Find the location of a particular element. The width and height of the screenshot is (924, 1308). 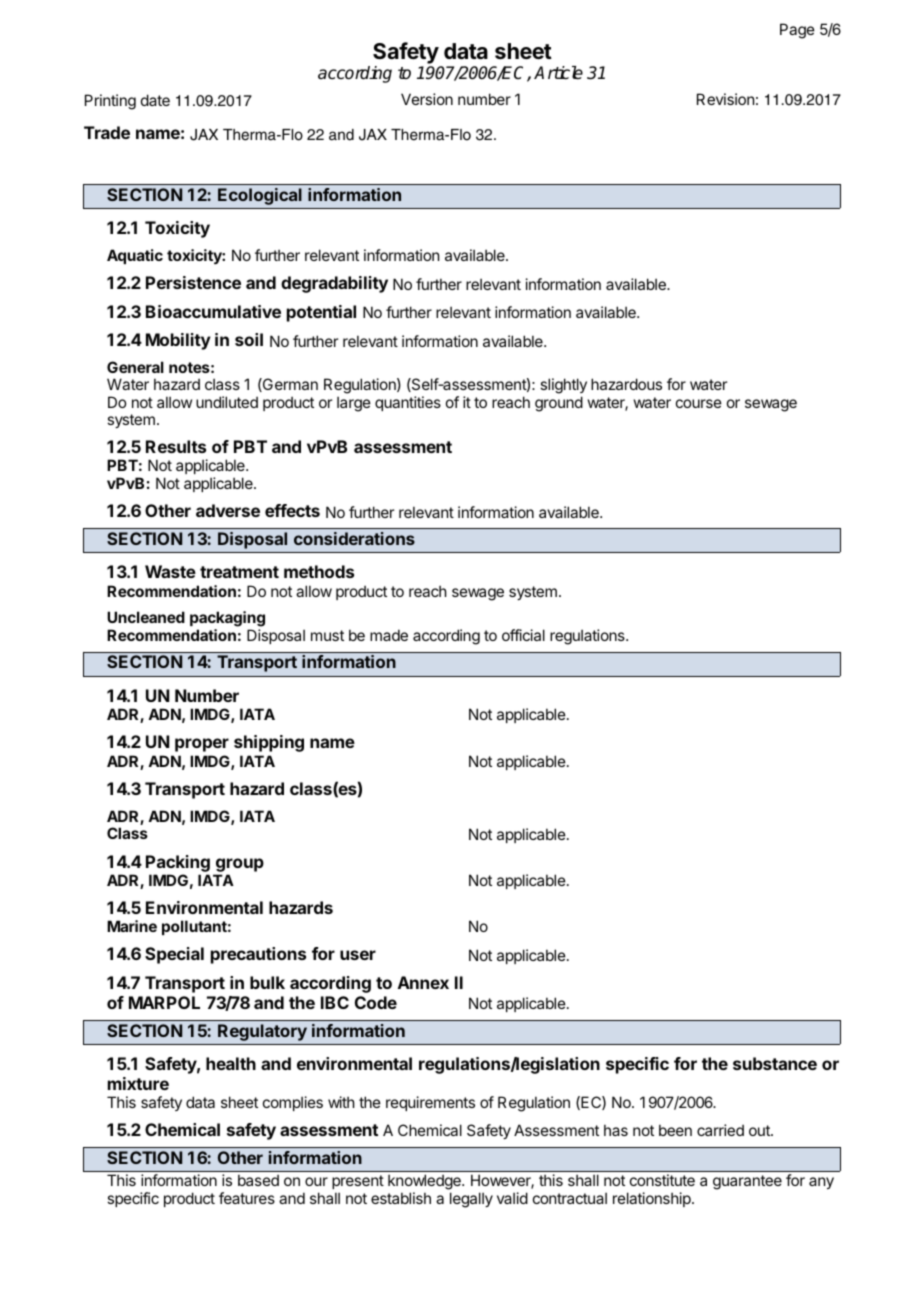

guarantee is located at coordinates (747, 1182).
